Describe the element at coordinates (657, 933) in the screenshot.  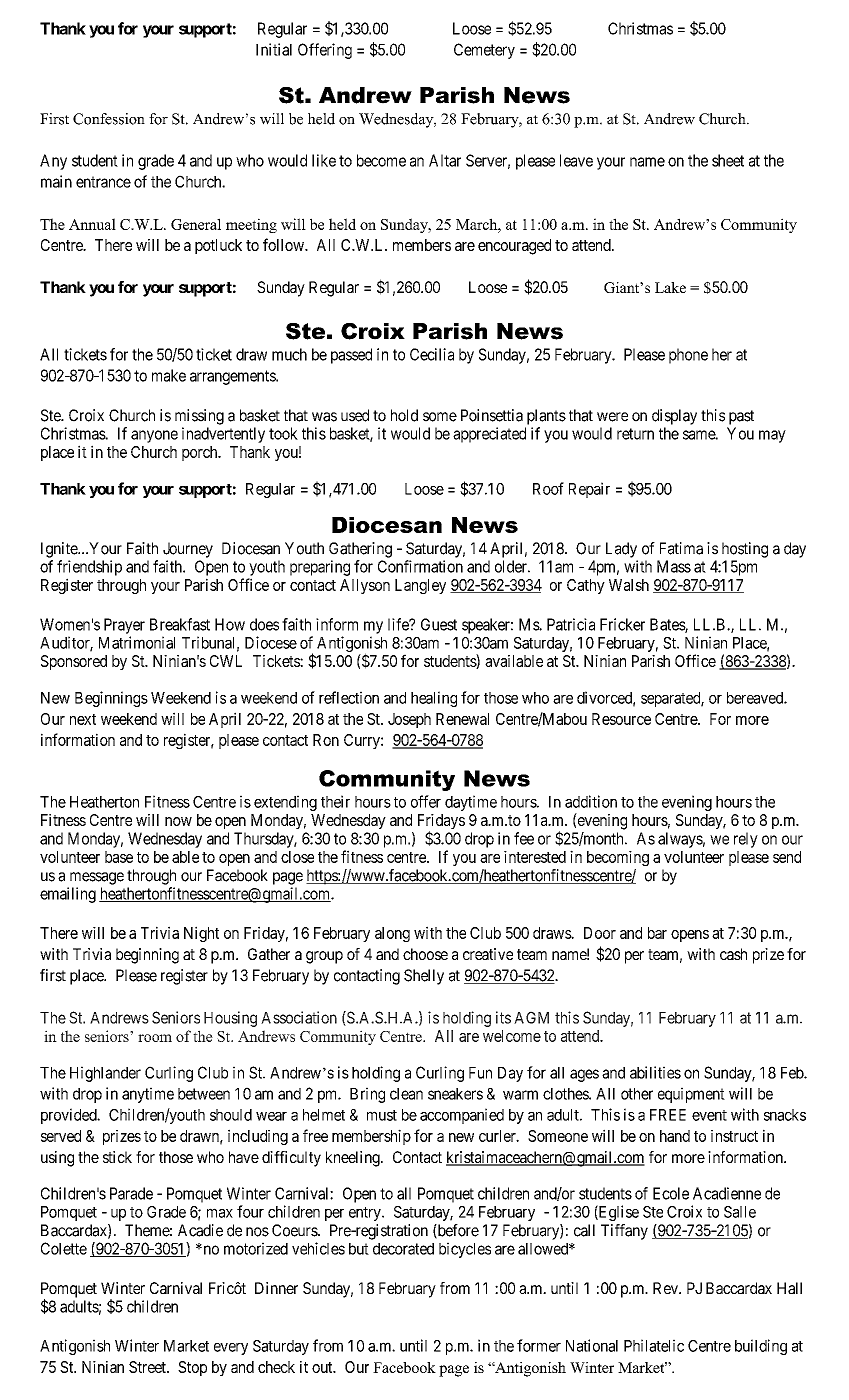
I see `bar` at that location.
